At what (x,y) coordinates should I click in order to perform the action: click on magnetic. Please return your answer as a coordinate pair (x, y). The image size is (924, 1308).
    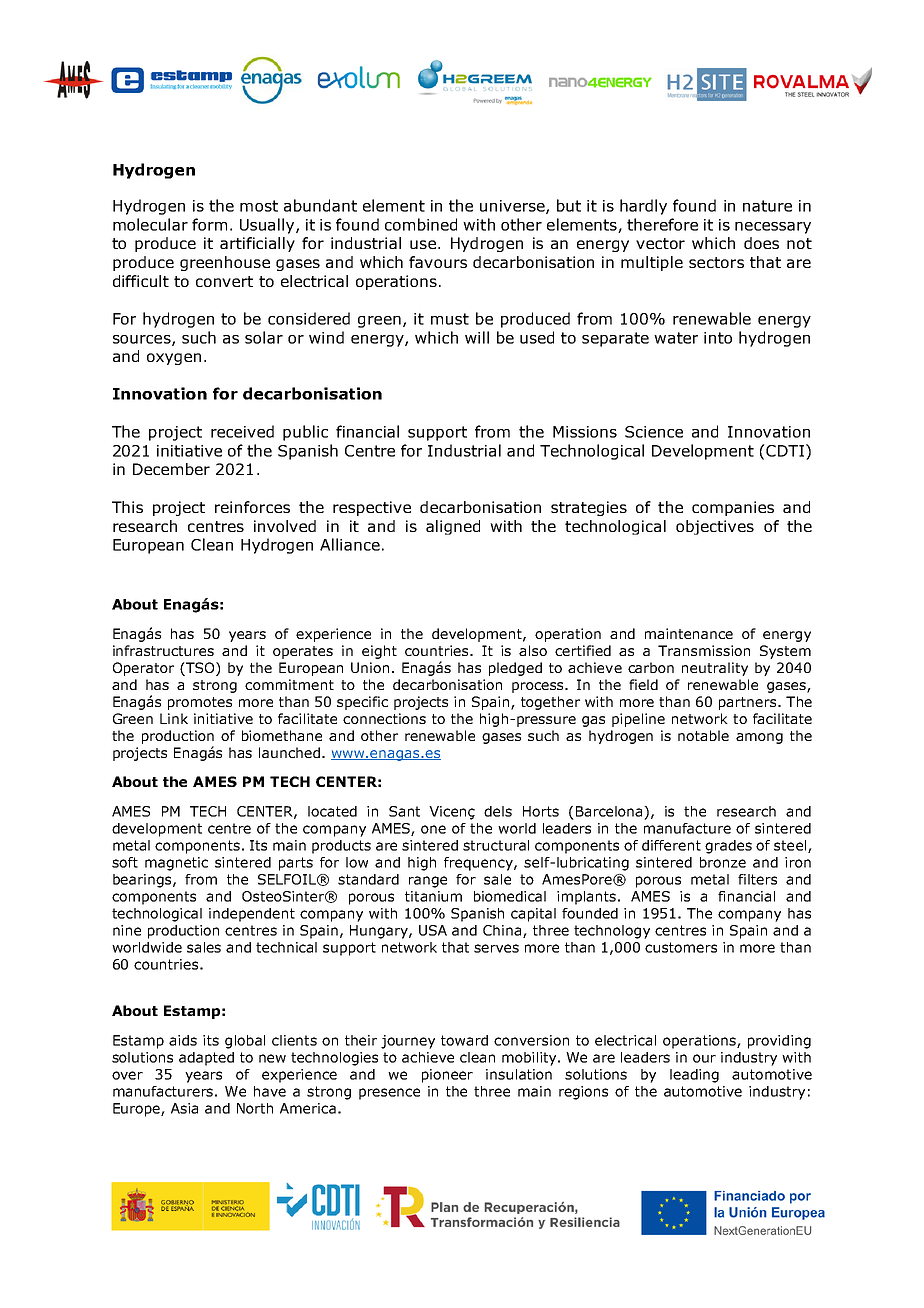
    Looking at the image, I should click on (176, 864).
